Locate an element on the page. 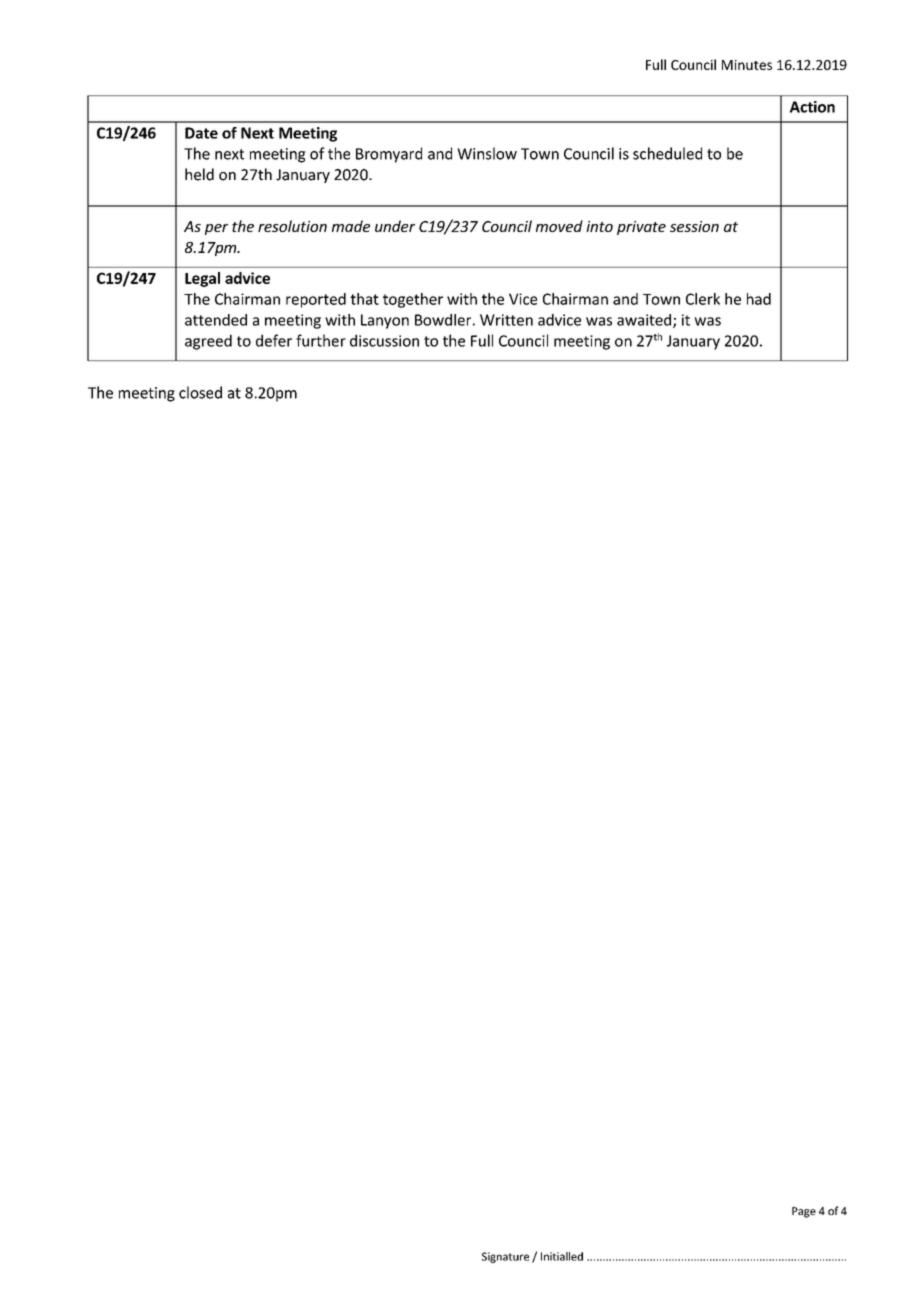 This document has height=1308, width=924. defer is located at coordinates (274, 340).
